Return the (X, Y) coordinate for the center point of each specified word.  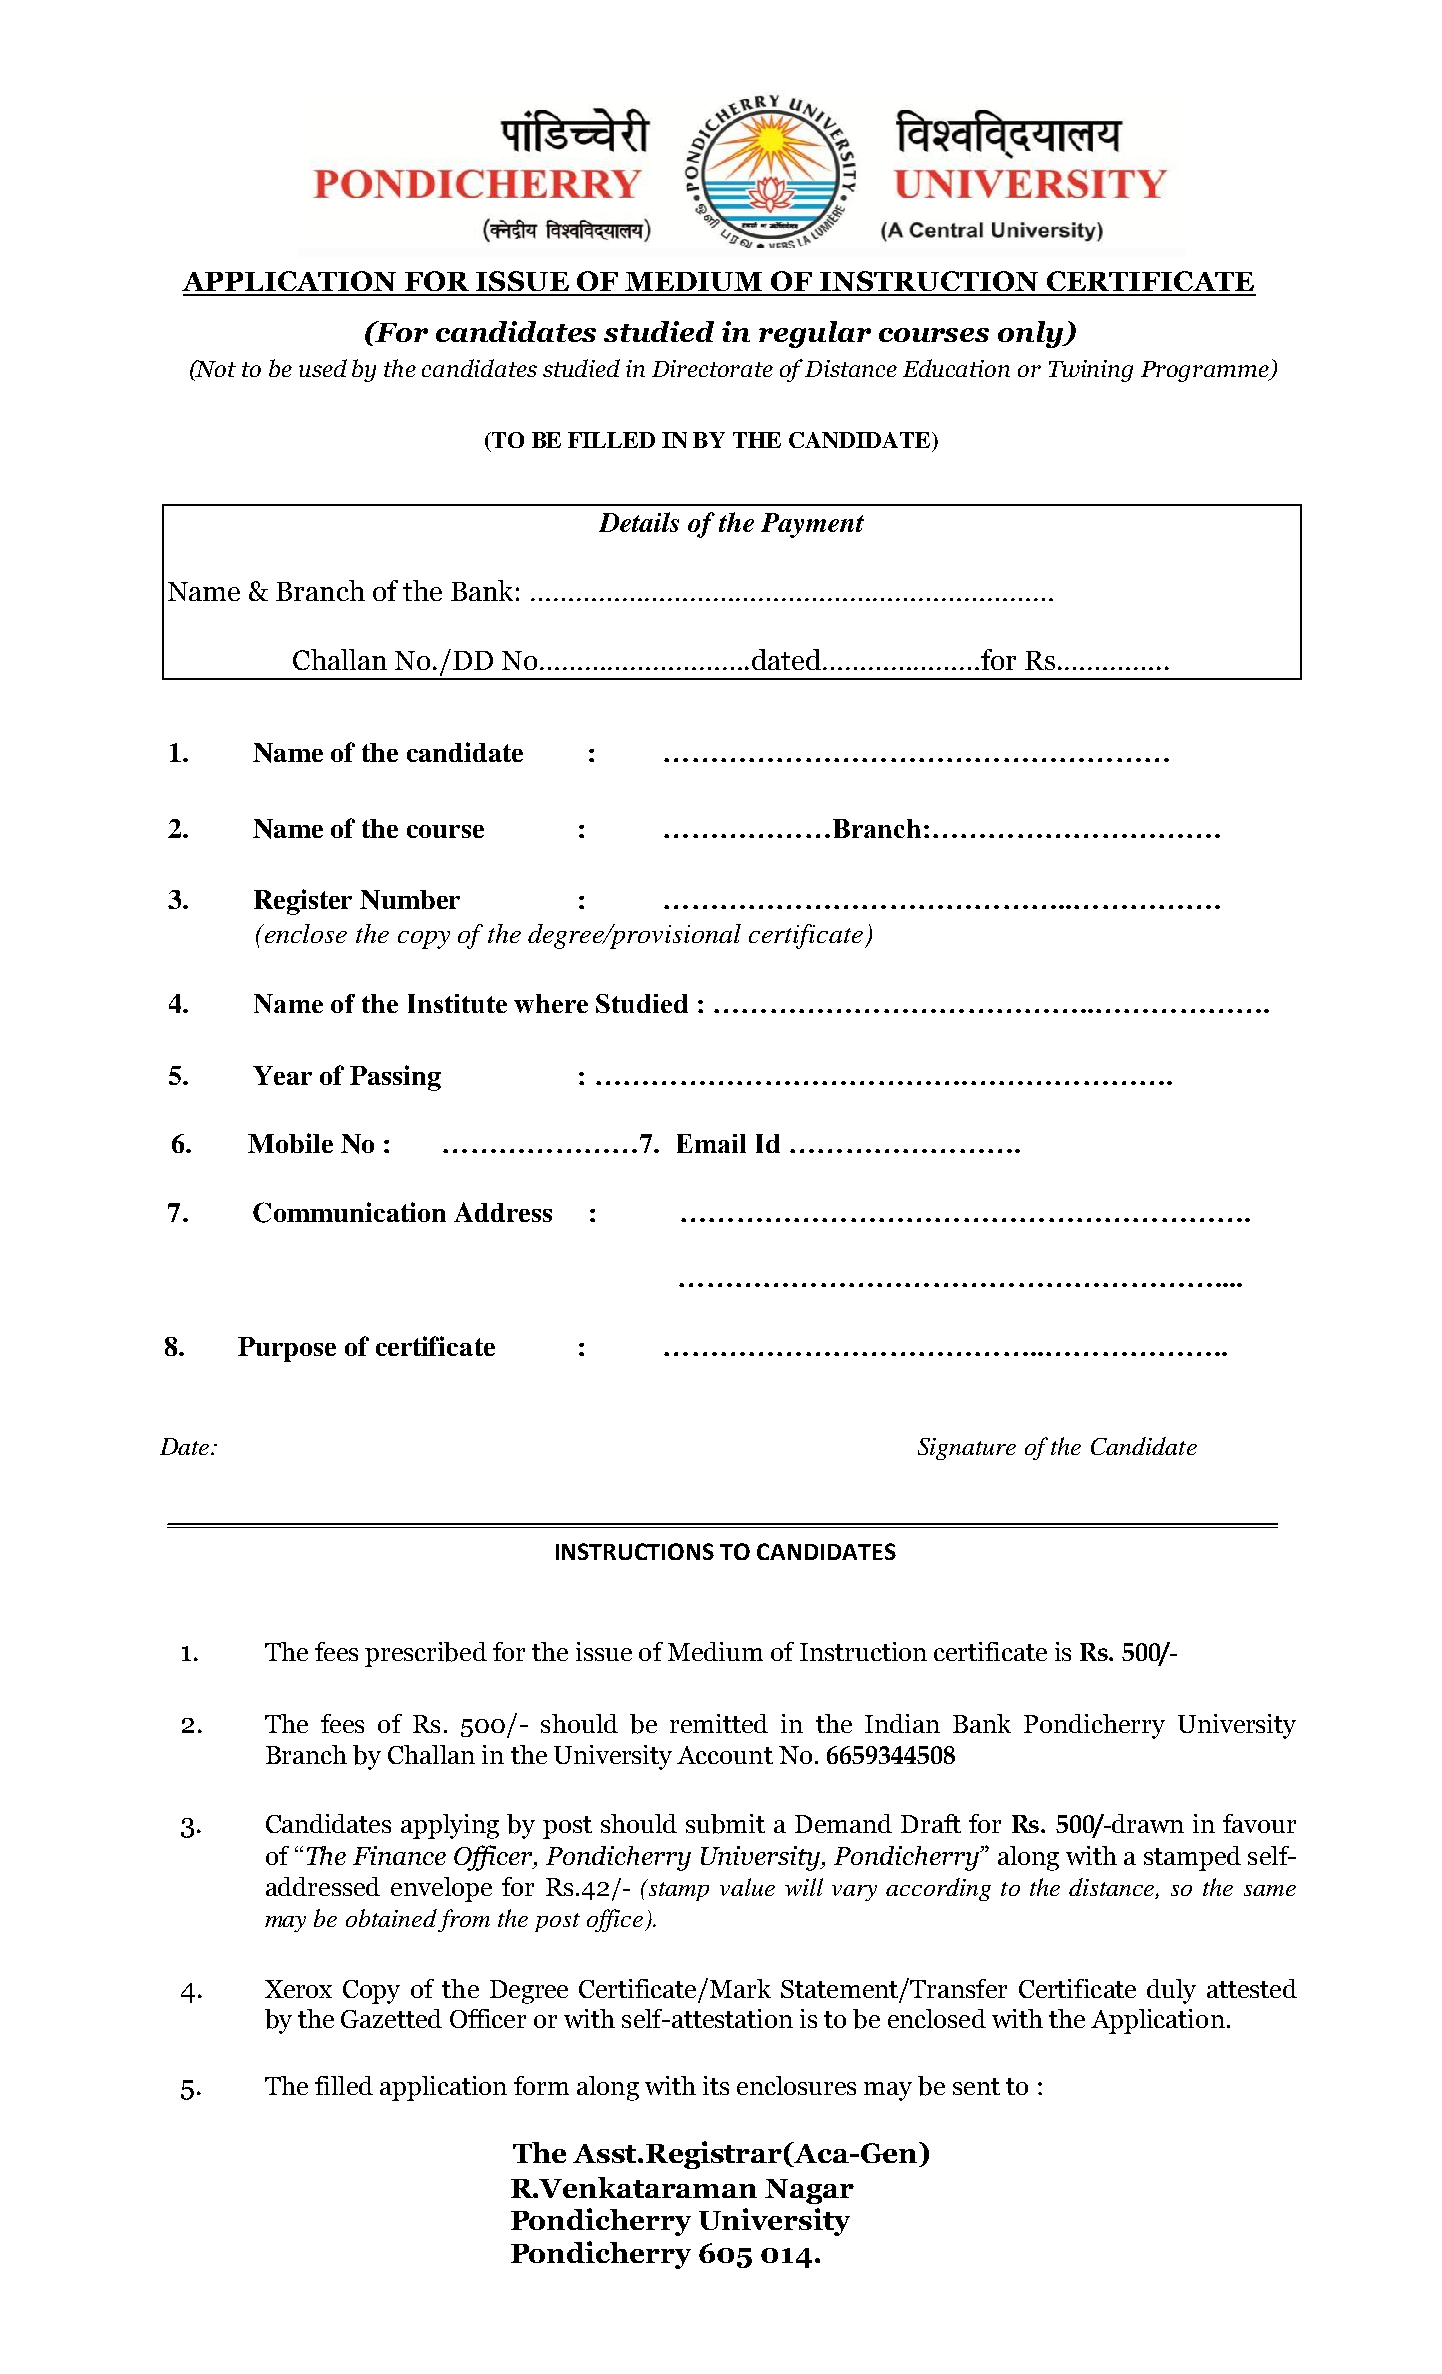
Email (711, 1143)
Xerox (298, 1989)
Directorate (712, 368)
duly (1171, 1991)
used (323, 368)
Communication (349, 1212)
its (716, 2085)
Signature (967, 1449)
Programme (1206, 371)
